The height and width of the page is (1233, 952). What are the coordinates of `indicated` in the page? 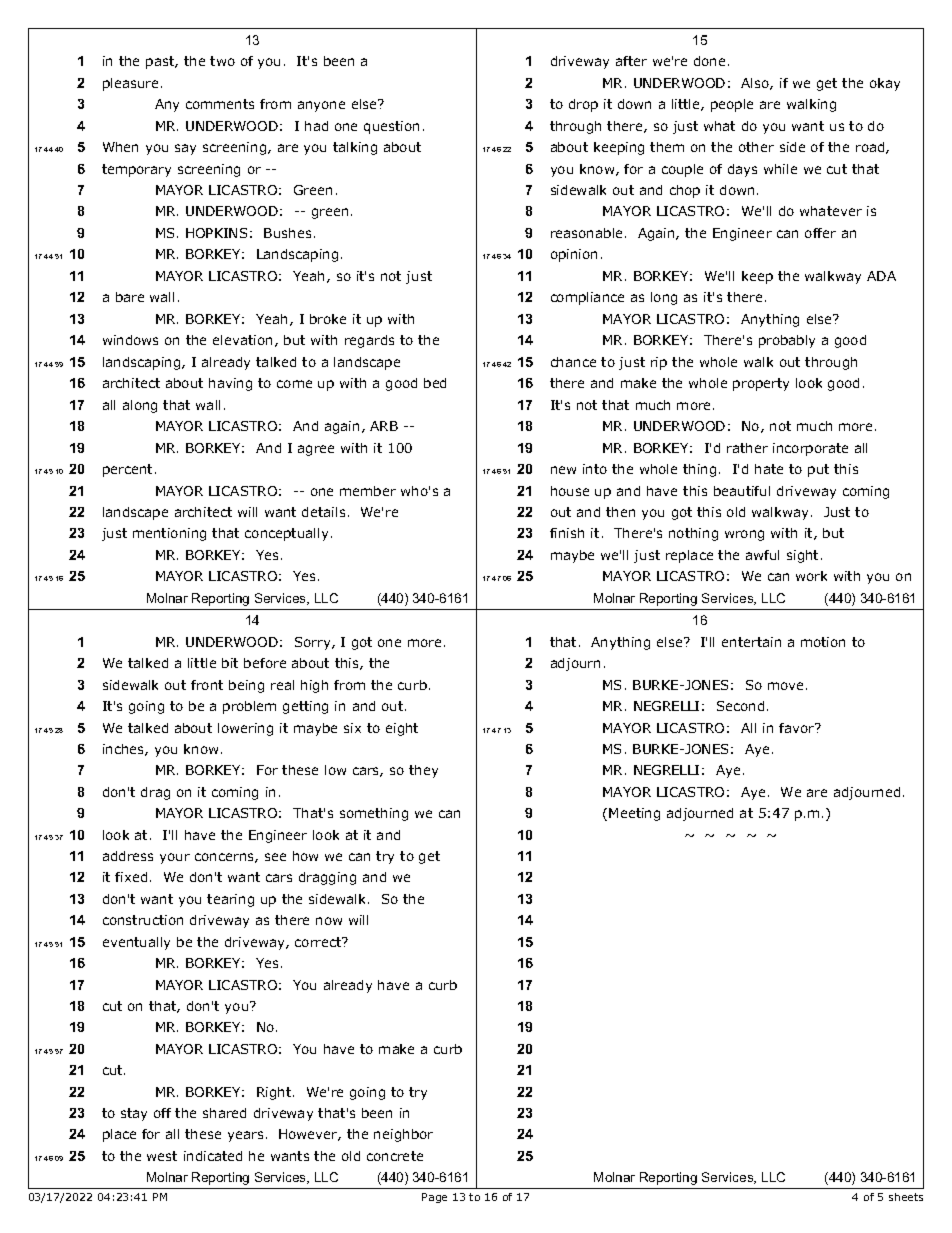 It's located at (213, 1156).
